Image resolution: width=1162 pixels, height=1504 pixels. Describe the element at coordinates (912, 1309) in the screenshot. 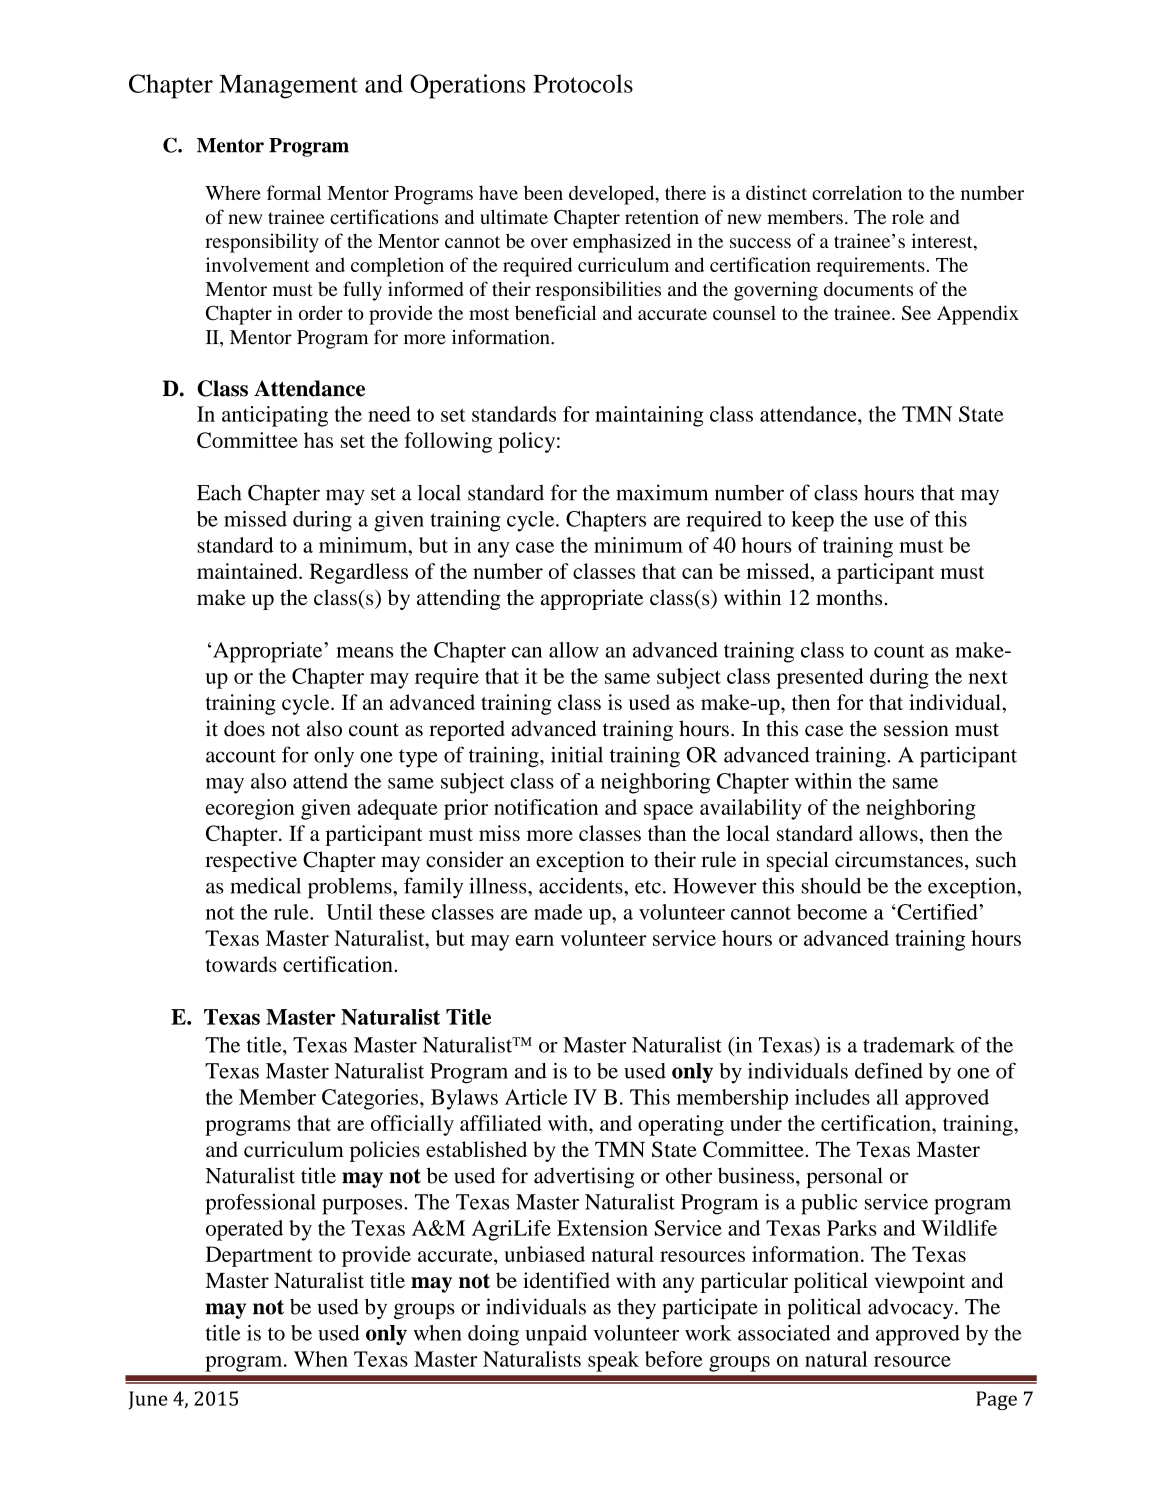

I see `advocacy` at that location.
